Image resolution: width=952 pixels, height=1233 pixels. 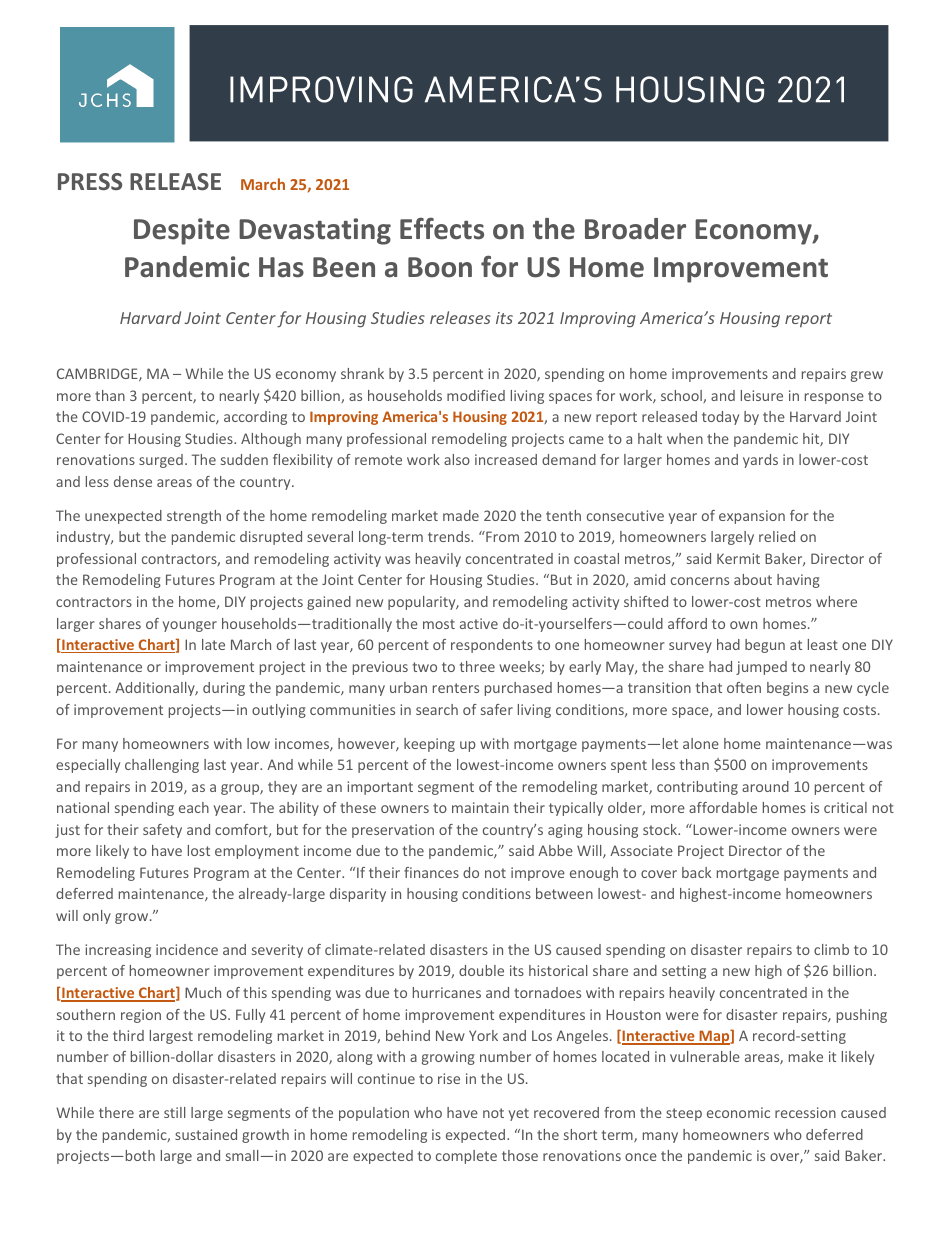 I want to click on Effects, so click(x=442, y=228).
